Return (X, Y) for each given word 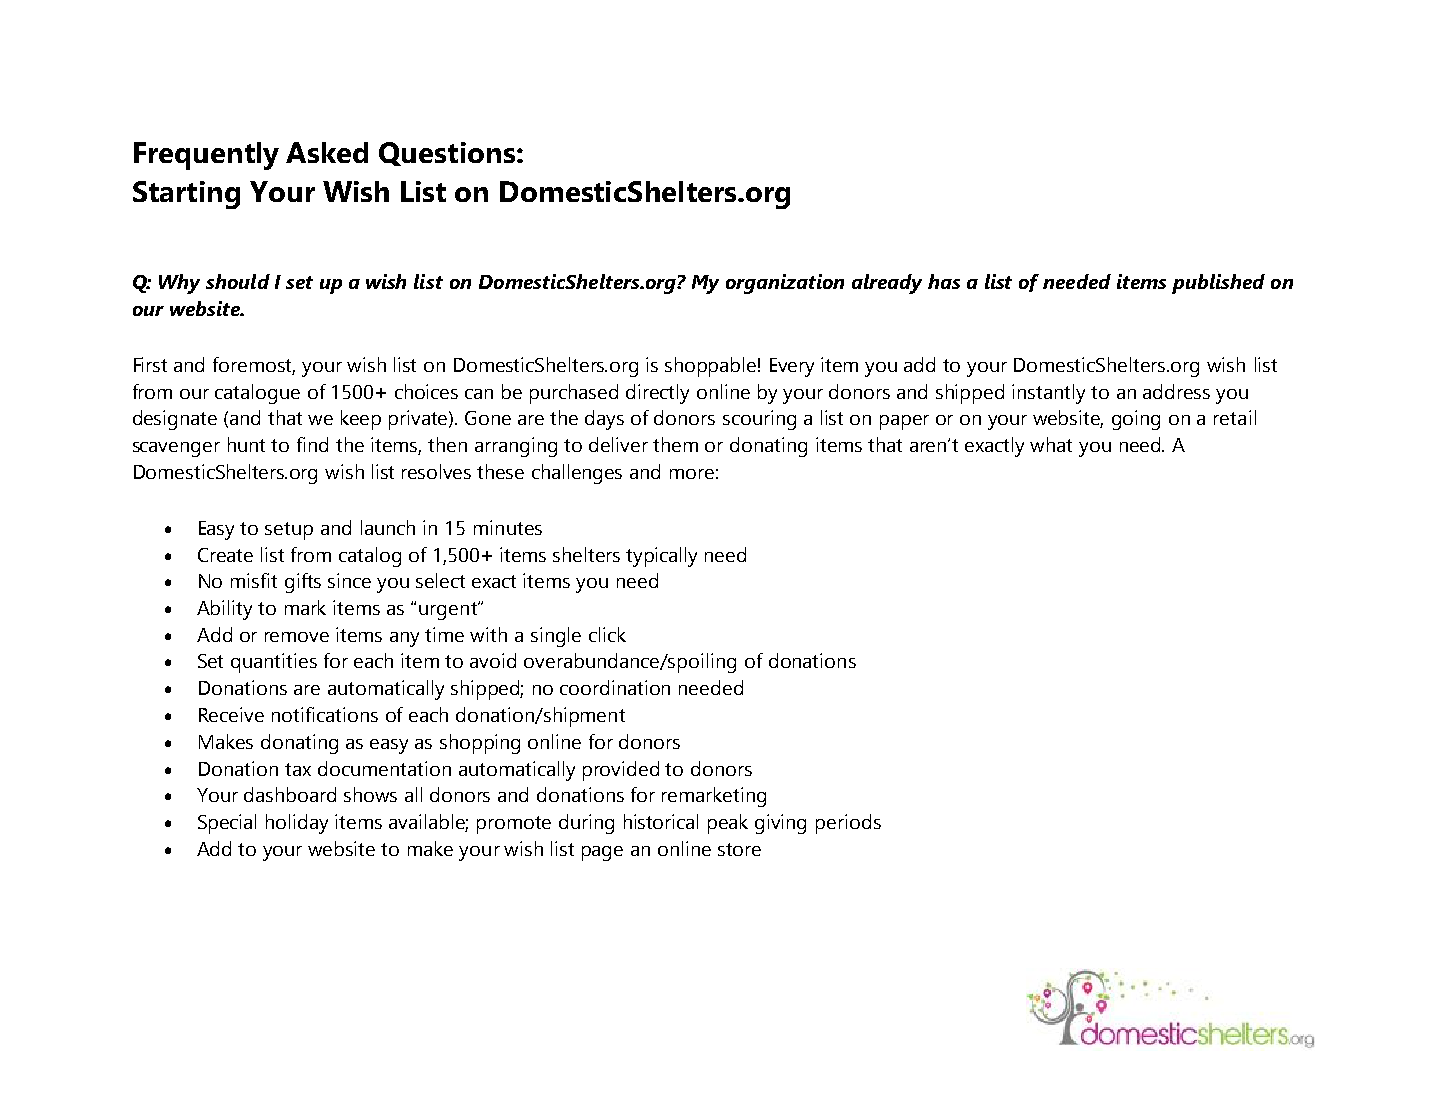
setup (289, 531)
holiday (297, 824)
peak (728, 824)
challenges (577, 474)
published (1218, 284)
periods (848, 824)
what (1051, 444)
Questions (447, 154)
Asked (327, 152)
